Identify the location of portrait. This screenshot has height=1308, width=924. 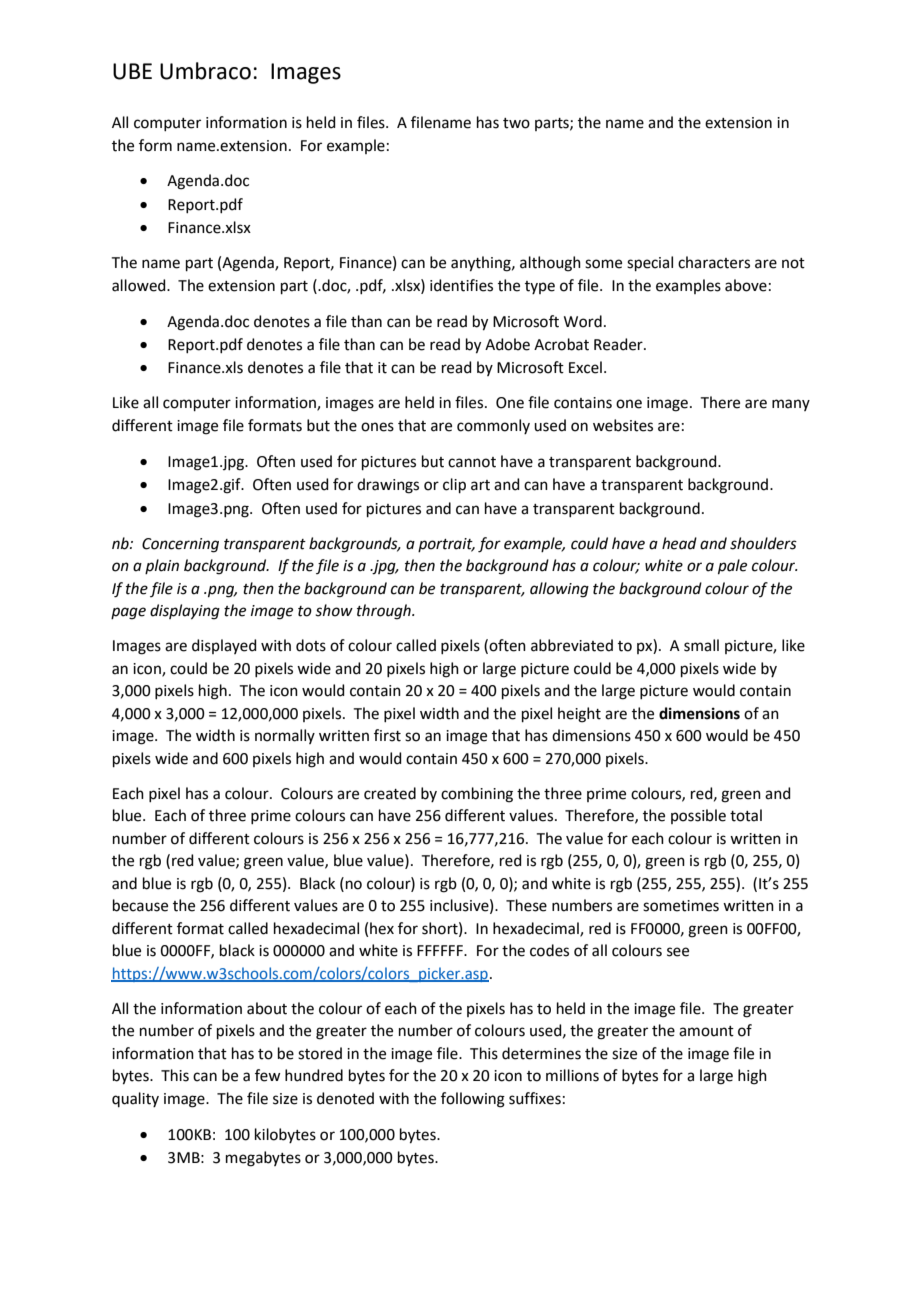
(446, 545).
